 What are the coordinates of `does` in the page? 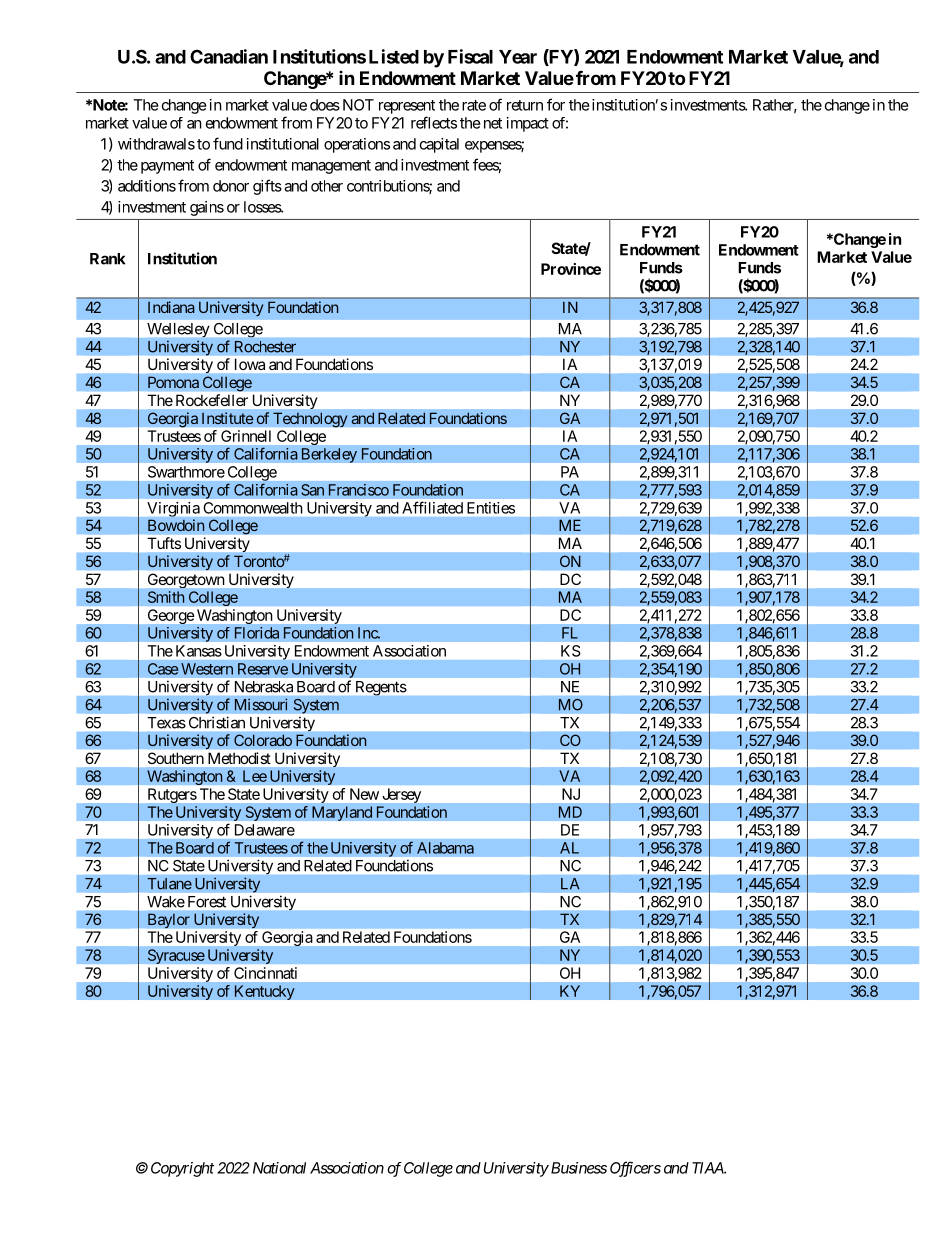 It's located at (325, 105).
